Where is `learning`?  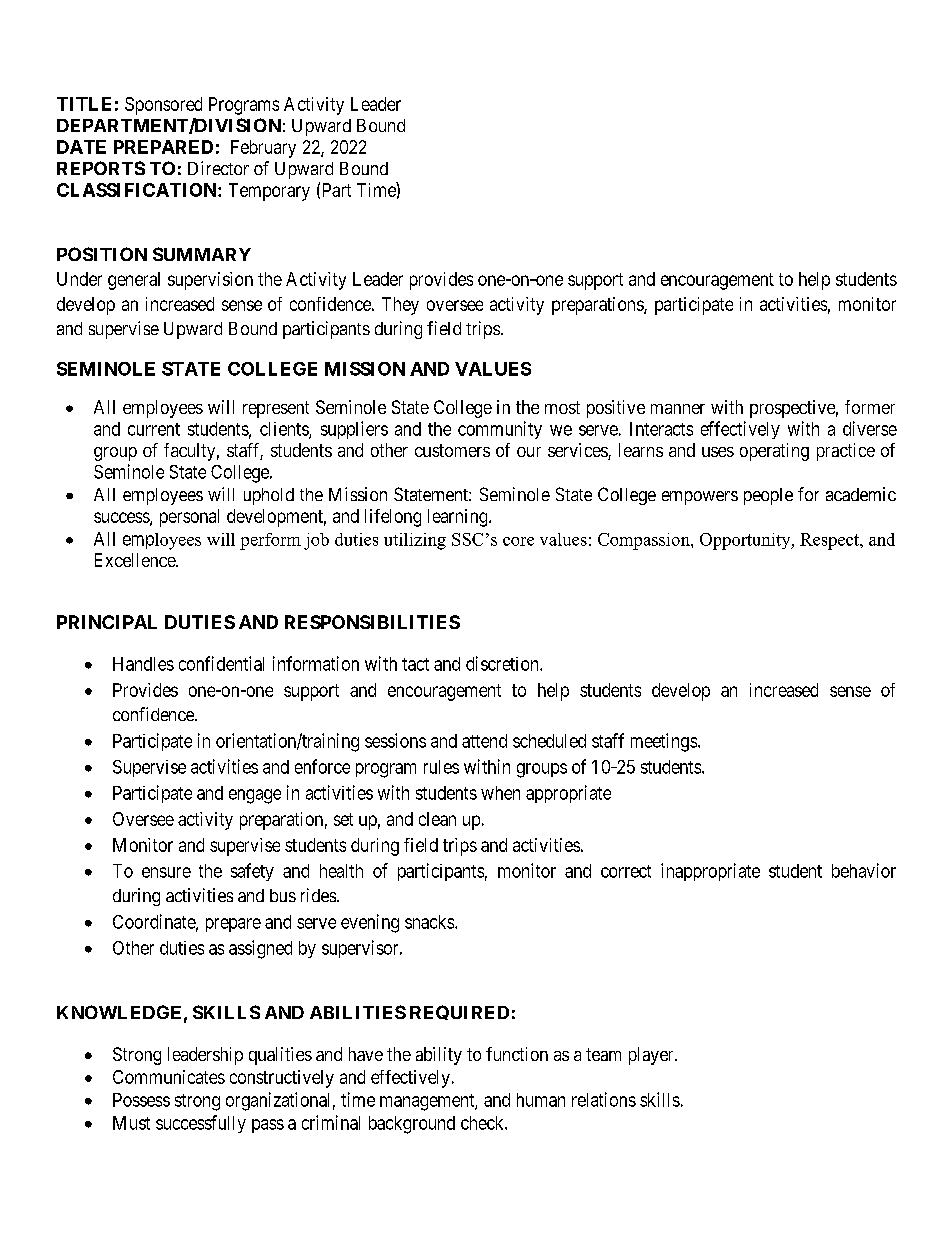 learning is located at coordinates (459, 518).
